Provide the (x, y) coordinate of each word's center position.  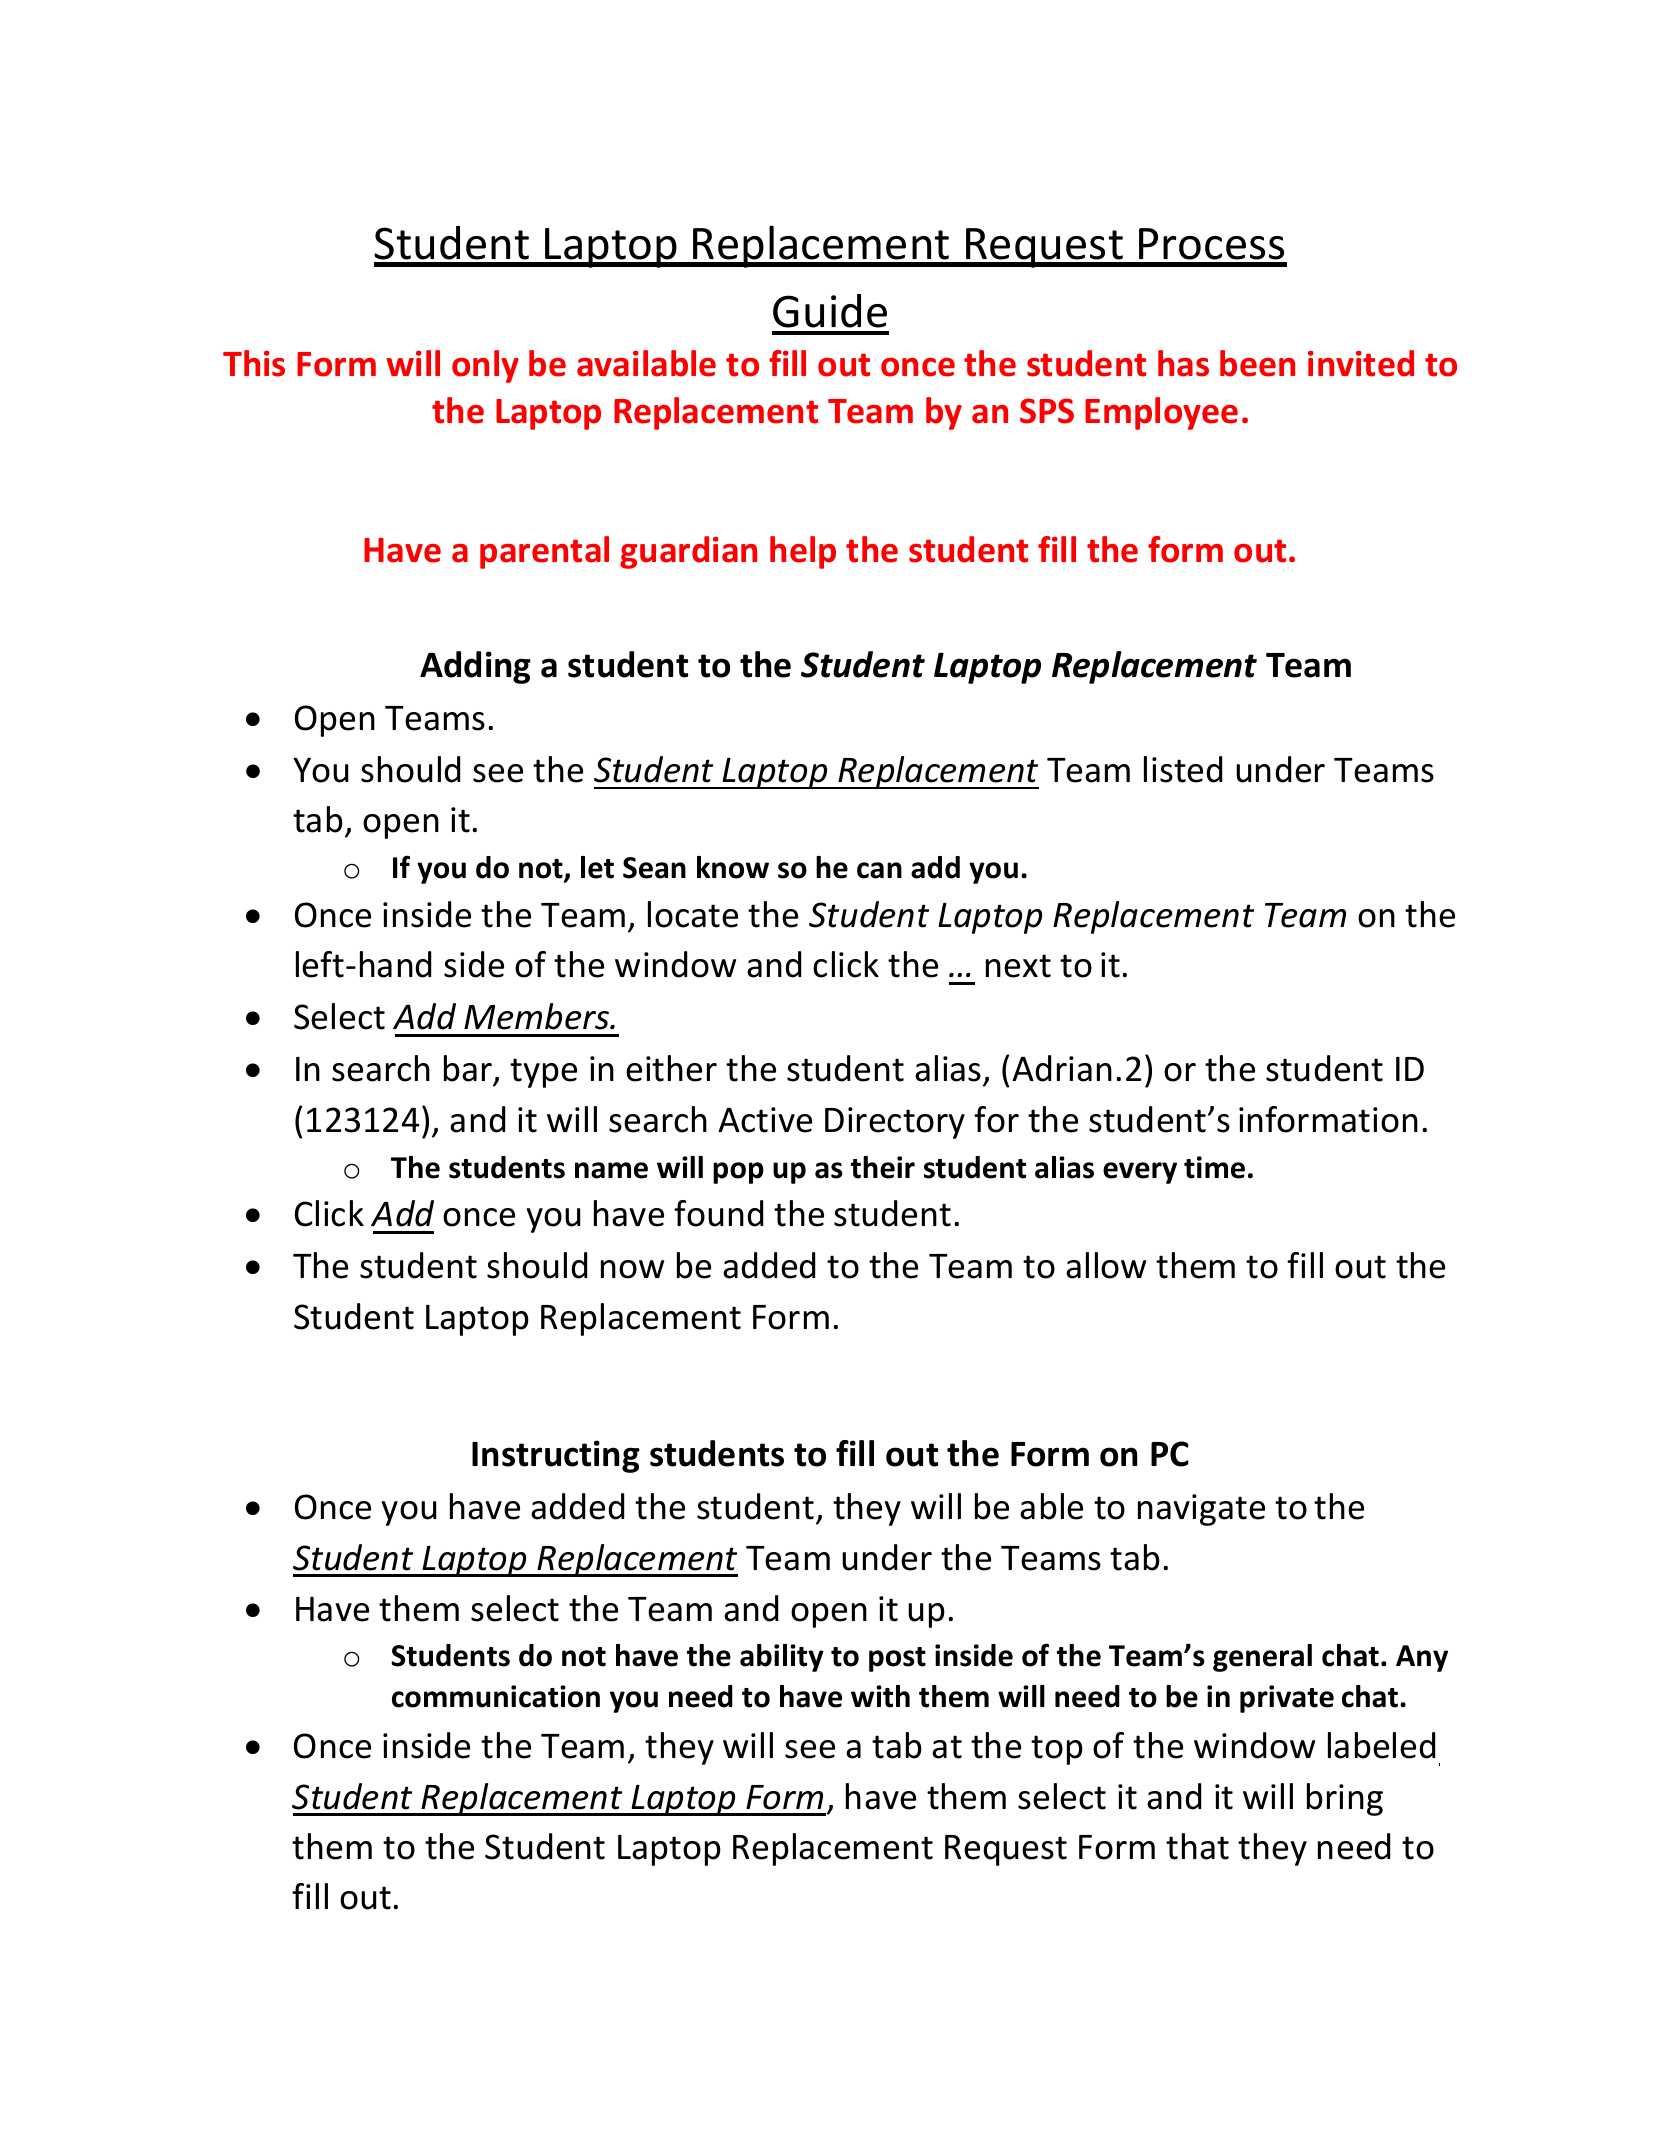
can (879, 870)
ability (782, 1658)
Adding (475, 667)
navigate (1201, 1510)
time (1214, 1167)
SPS (1047, 411)
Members (537, 1016)
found (718, 1213)
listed (1183, 769)
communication (496, 1696)
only (485, 366)
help (803, 552)
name (611, 1170)
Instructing (556, 1456)
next (1018, 966)
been (1257, 363)
